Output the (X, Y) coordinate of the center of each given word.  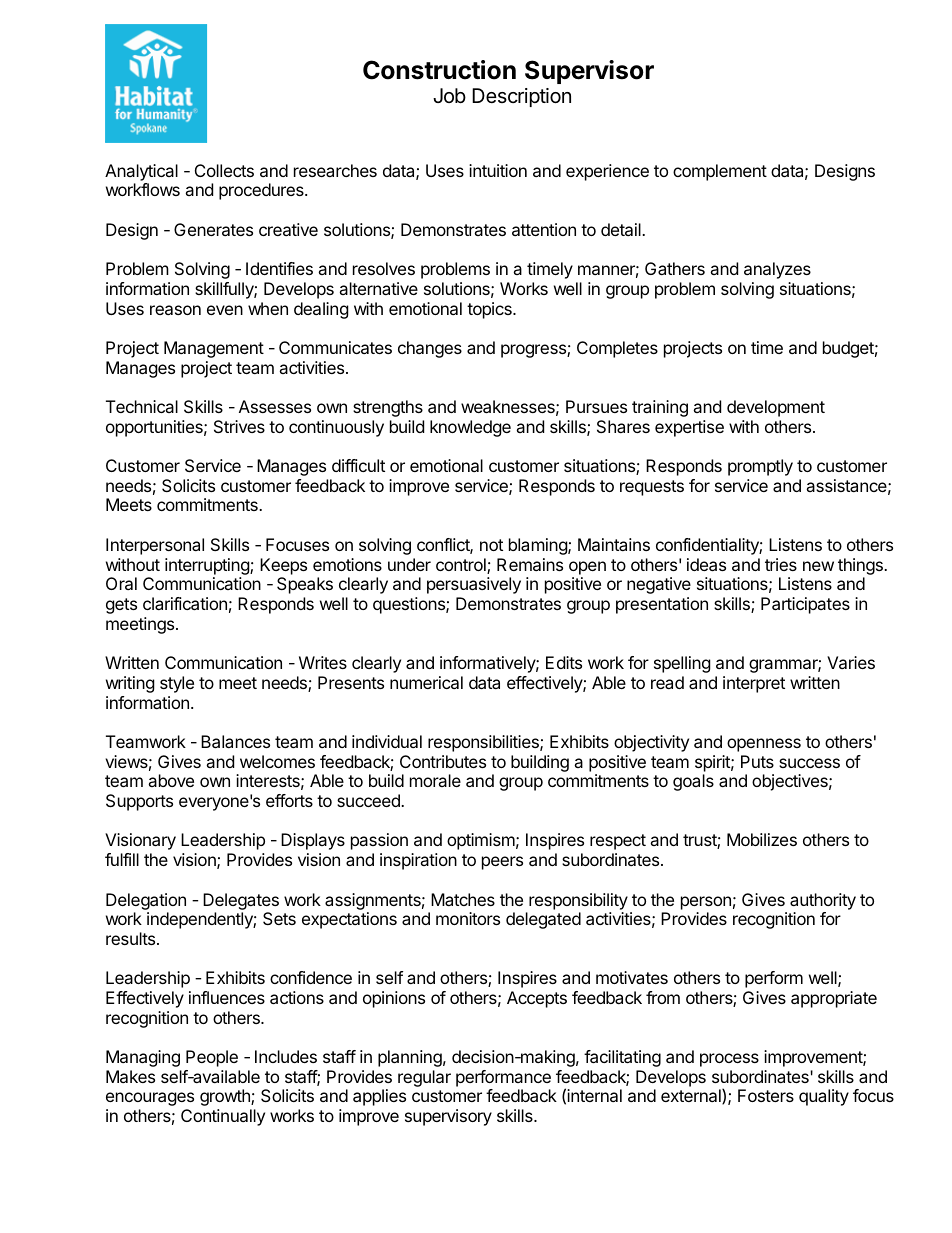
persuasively (474, 585)
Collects (224, 170)
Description (521, 97)
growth (226, 1097)
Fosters (766, 1095)
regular (424, 1078)
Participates (805, 605)
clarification (185, 603)
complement (720, 172)
